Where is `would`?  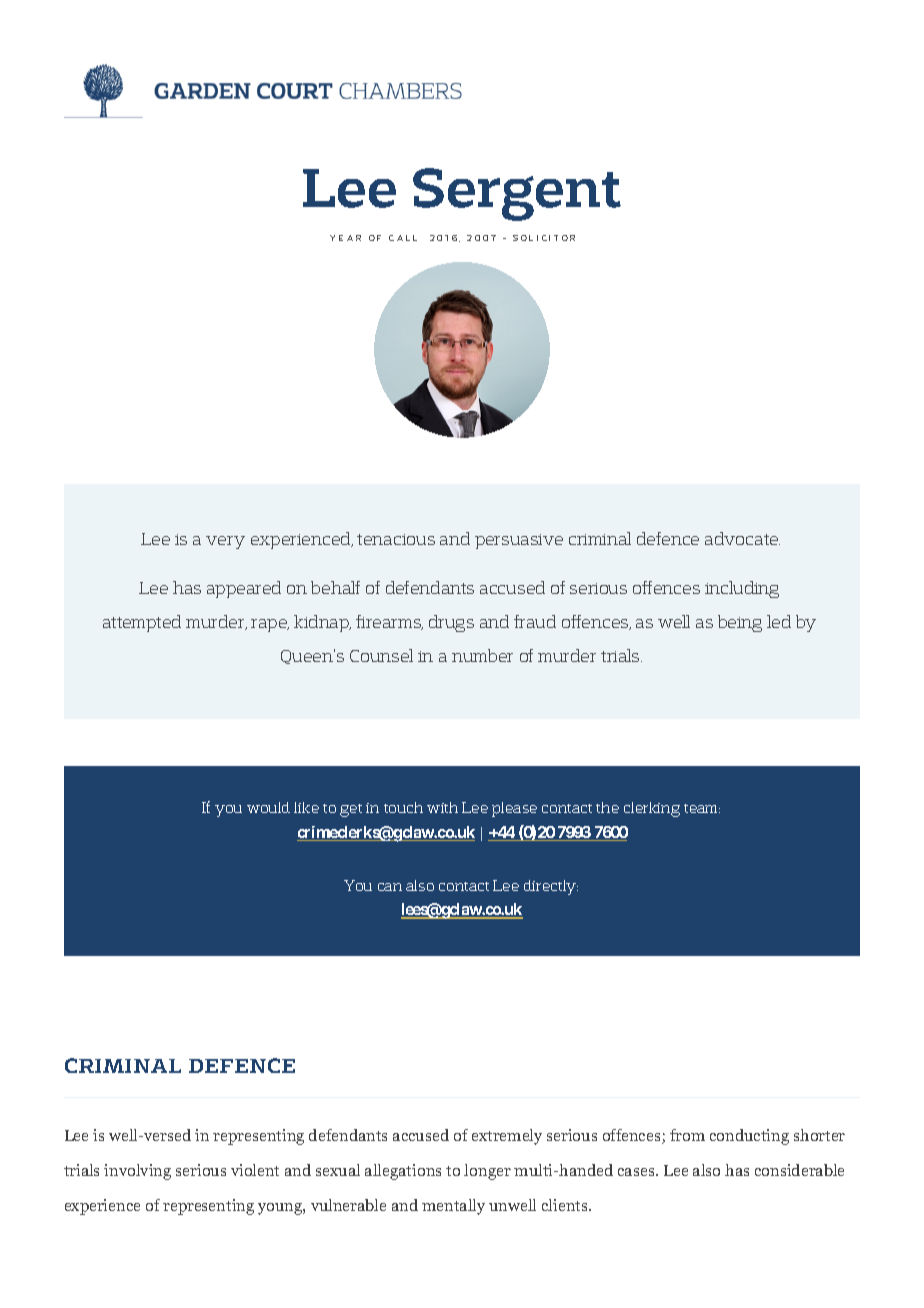 would is located at coordinates (268, 807).
